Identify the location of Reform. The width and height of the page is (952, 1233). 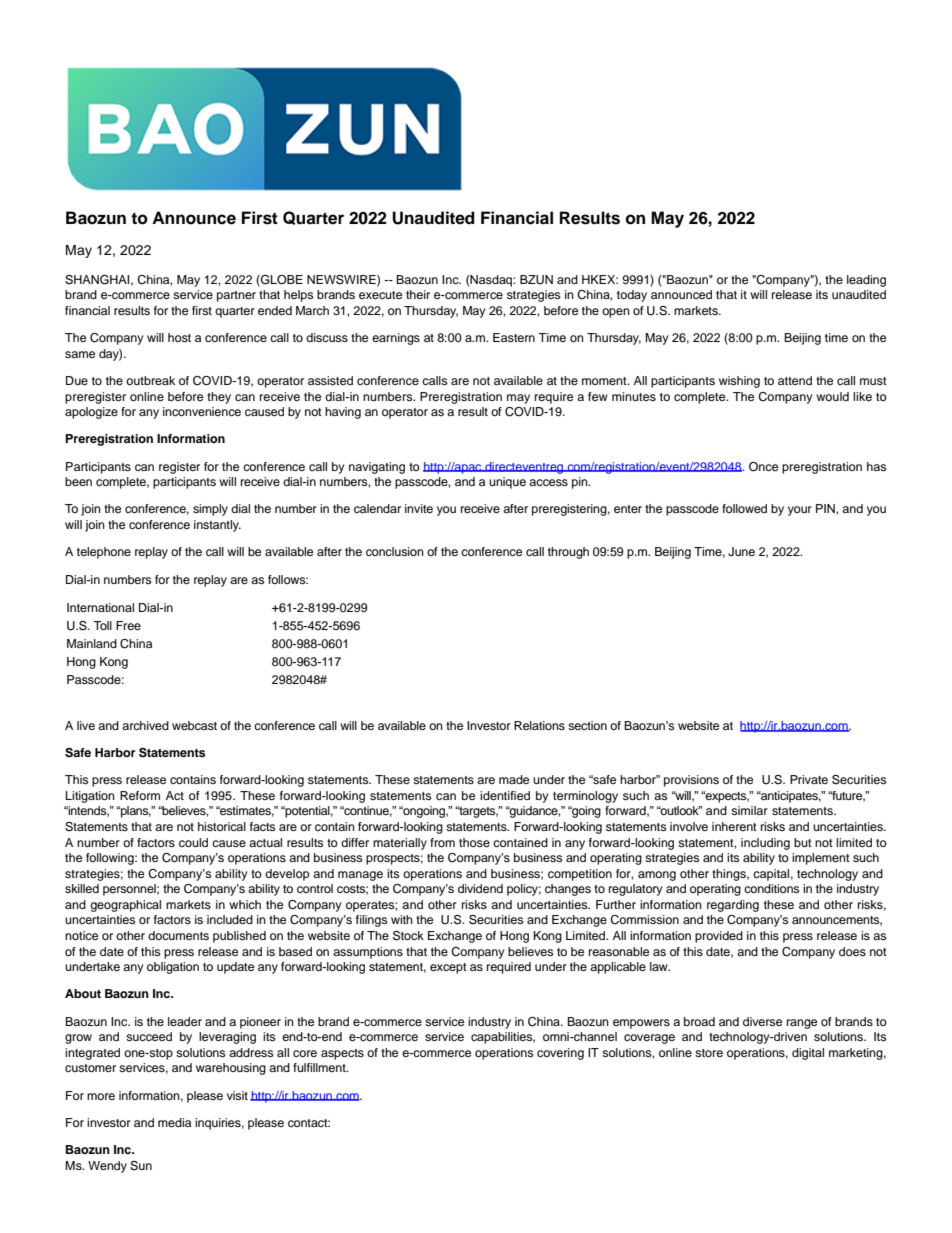
(140, 795).
